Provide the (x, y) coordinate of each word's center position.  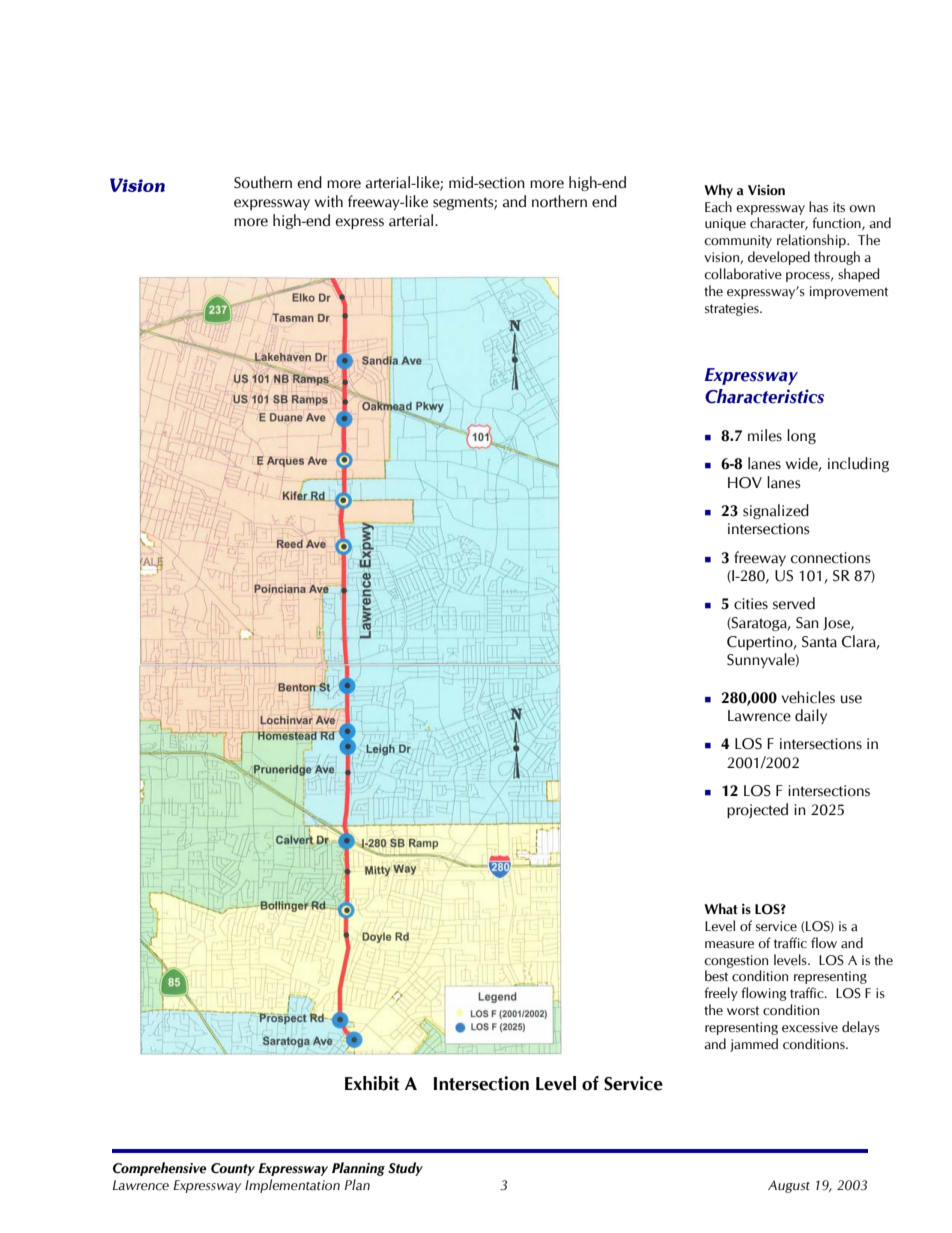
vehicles (808, 697)
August (789, 1186)
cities (751, 604)
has (818, 207)
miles (765, 435)
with (329, 201)
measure (729, 945)
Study (405, 1169)
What (721, 909)
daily (811, 716)
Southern (263, 182)
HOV (745, 483)
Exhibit (372, 1083)
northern (559, 201)
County (233, 1169)
